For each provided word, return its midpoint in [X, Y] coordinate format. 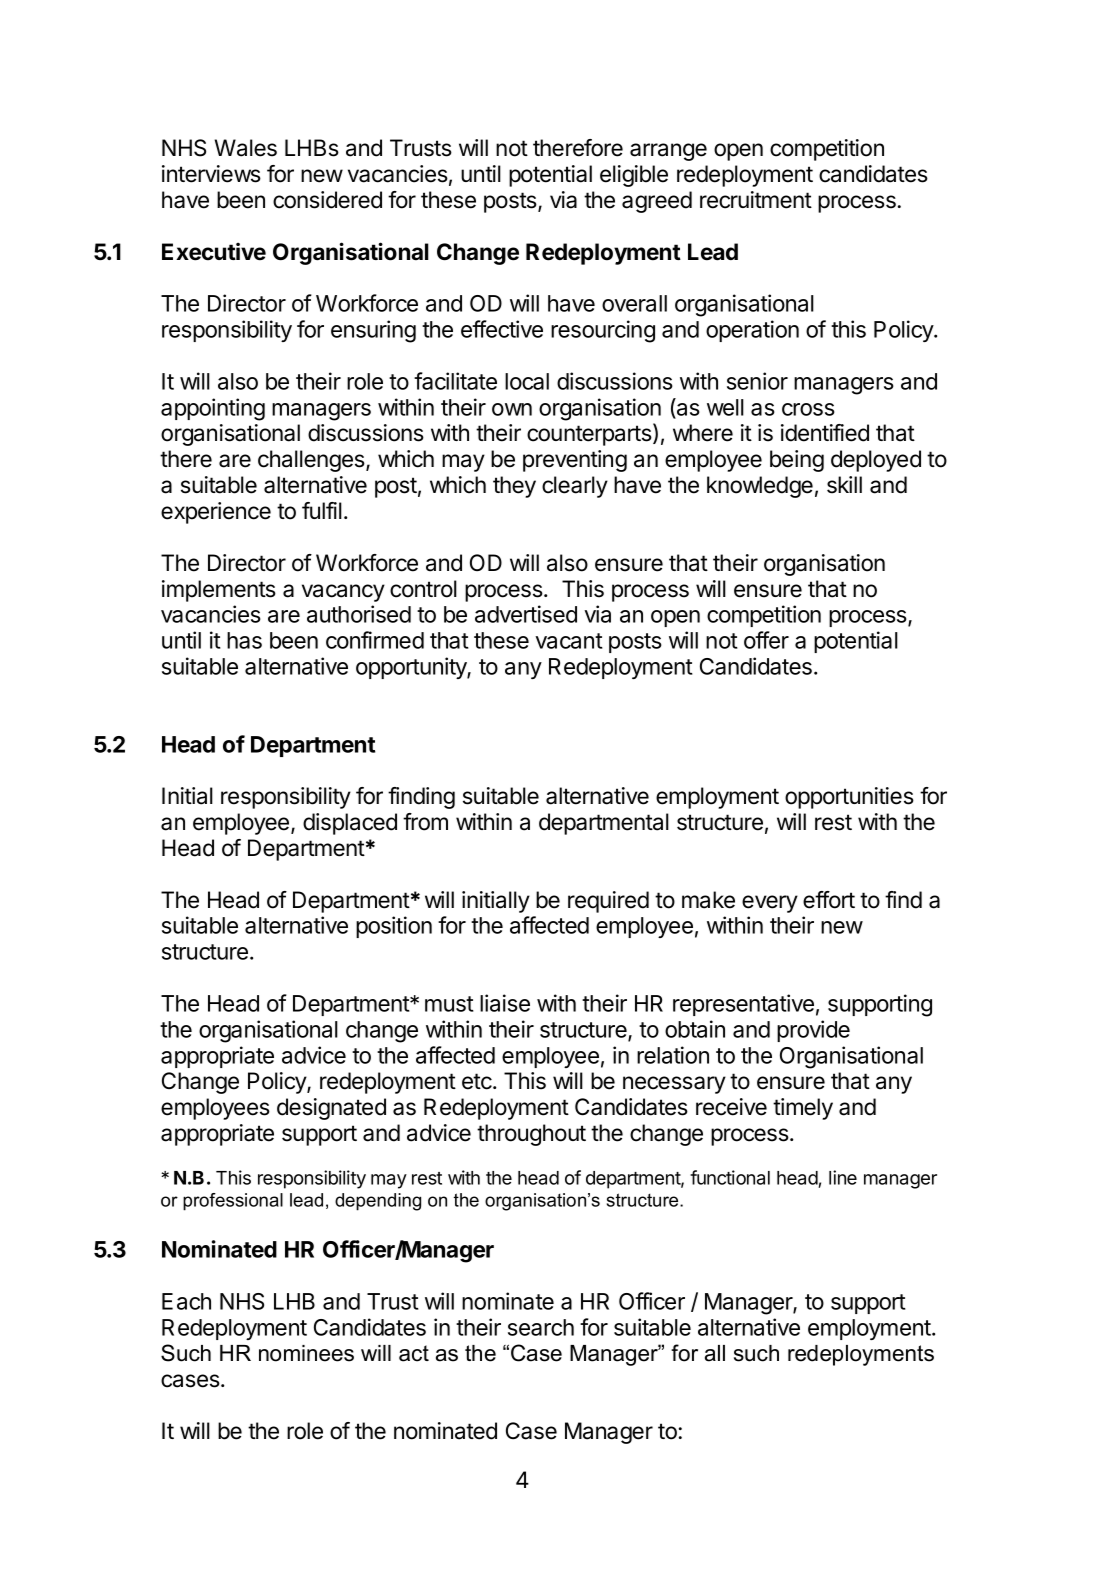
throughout [531, 1135]
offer [766, 640]
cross [808, 409]
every [770, 904]
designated [331, 1109]
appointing [213, 409]
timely [803, 1109]
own [512, 409]
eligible [634, 176]
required [608, 902]
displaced [350, 824]
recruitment [756, 200]
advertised [526, 614]
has [244, 640]
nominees [306, 1353]
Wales [246, 148]
